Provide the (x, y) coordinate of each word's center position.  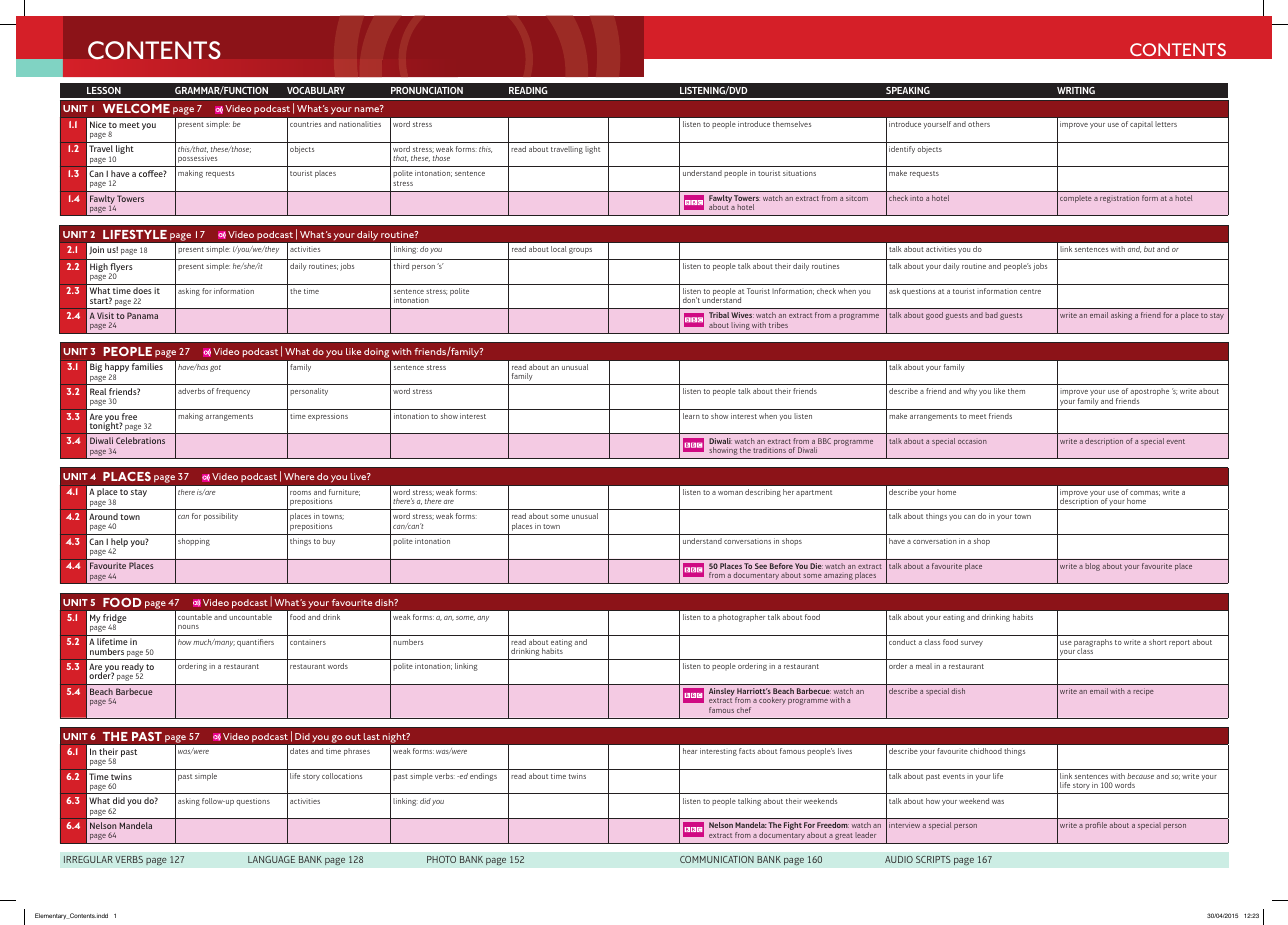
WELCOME (136, 108)
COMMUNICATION (717, 859)
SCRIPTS (933, 859)
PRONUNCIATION (427, 90)
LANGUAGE (271, 859)
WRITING (1076, 90)
